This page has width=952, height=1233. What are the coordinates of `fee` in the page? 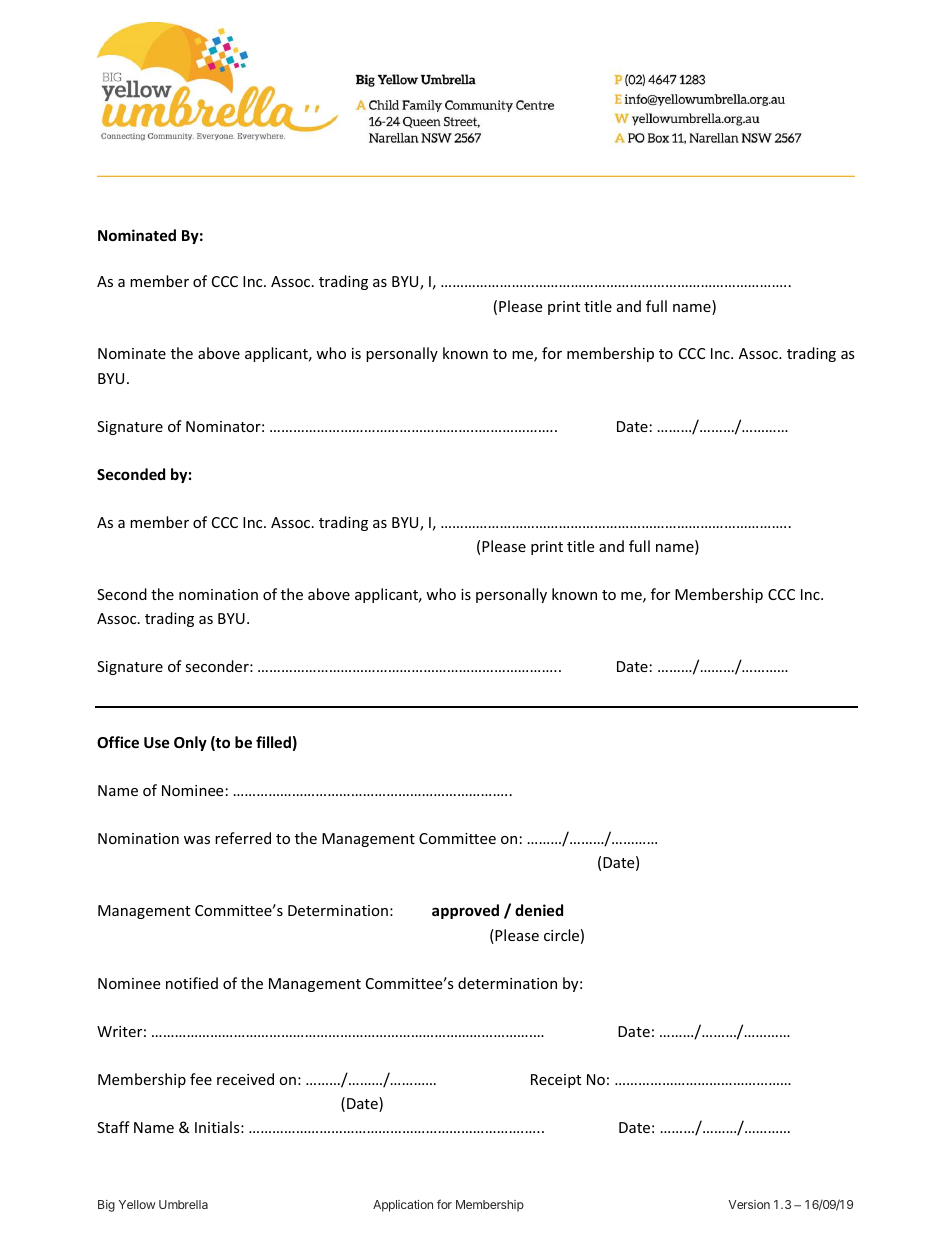 It's located at (201, 1079).
